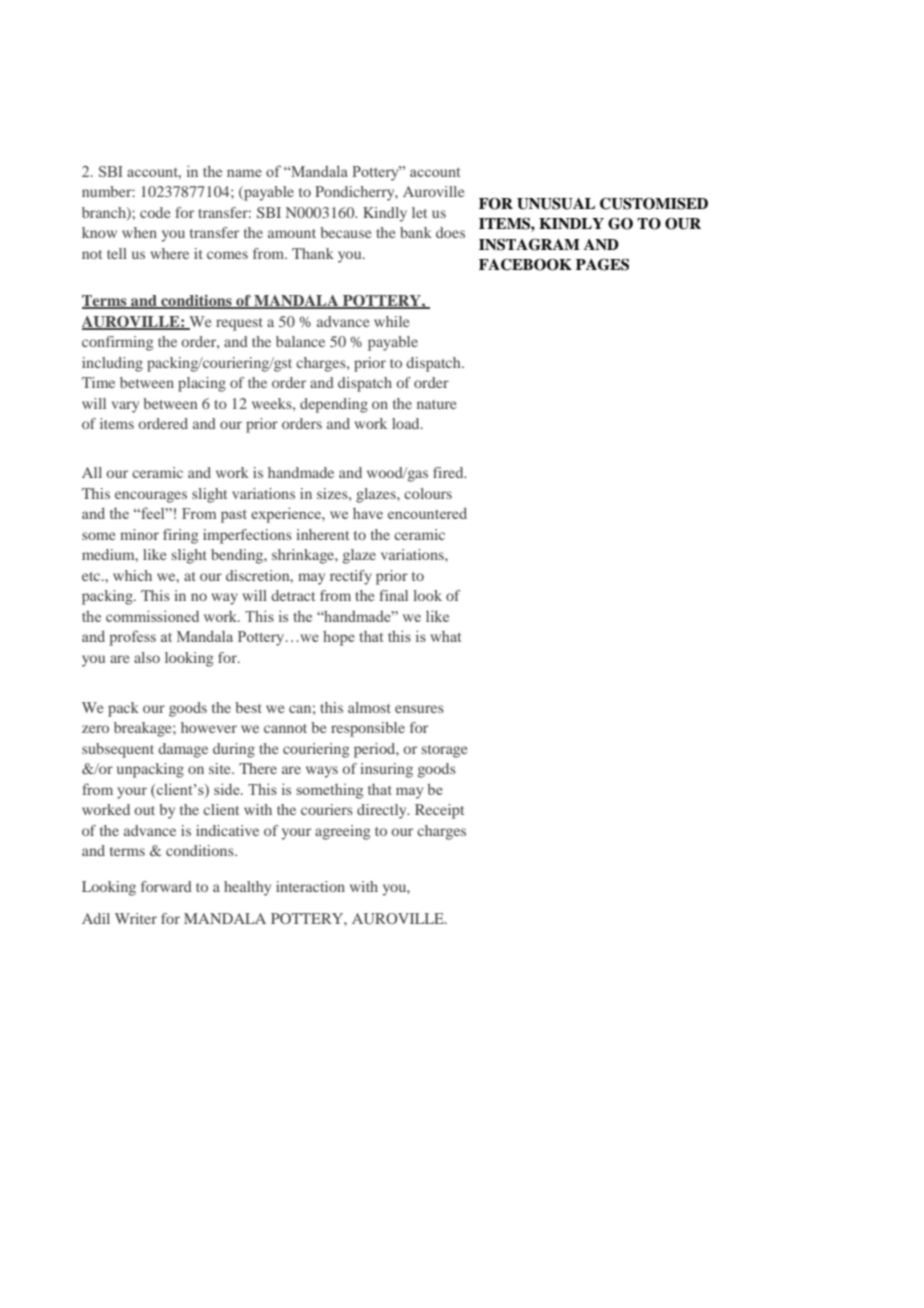  What do you see at coordinates (419, 212) in the screenshot?
I see `let` at bounding box center [419, 212].
